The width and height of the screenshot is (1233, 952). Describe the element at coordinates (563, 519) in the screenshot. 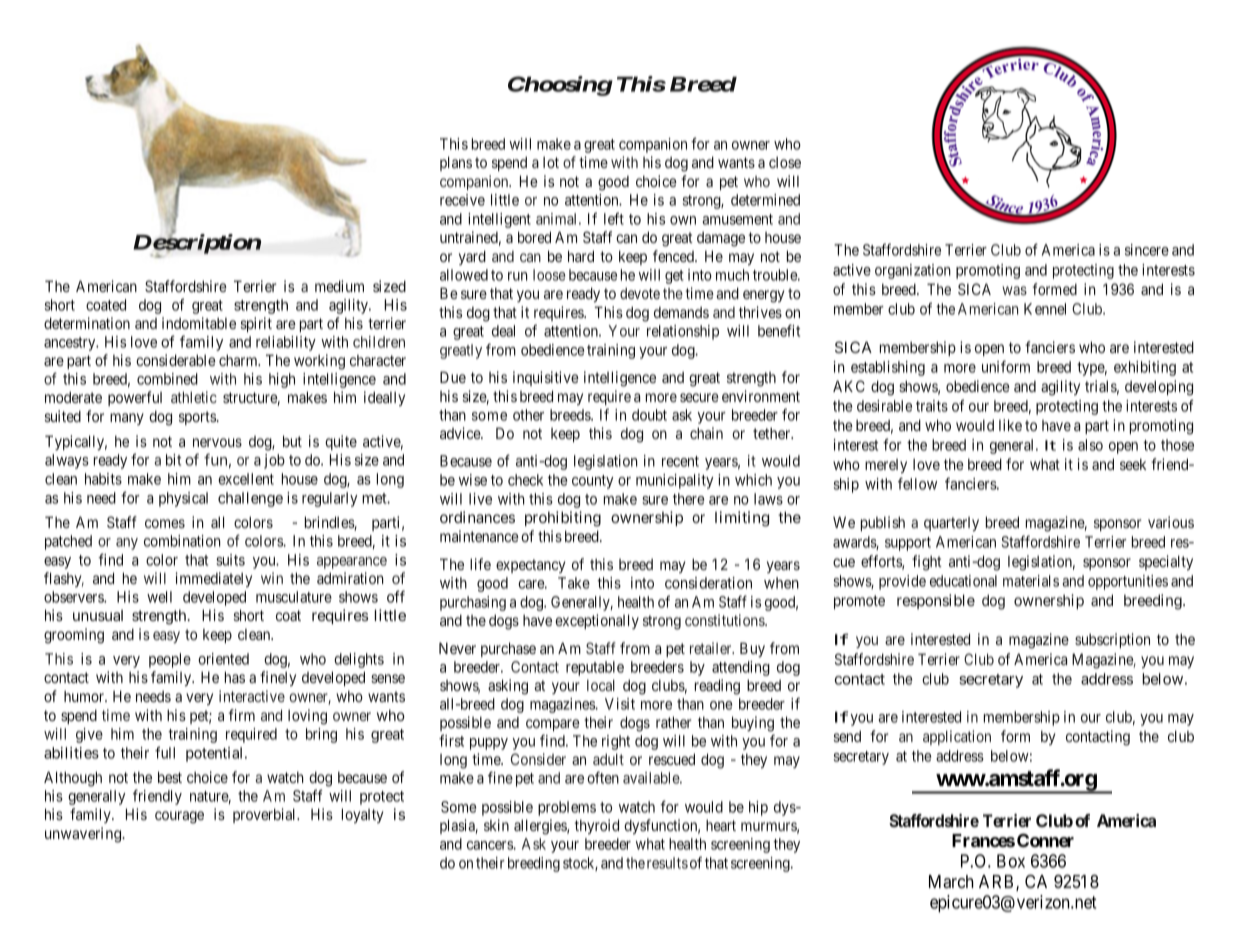

I see `prohibiting` at that location.
